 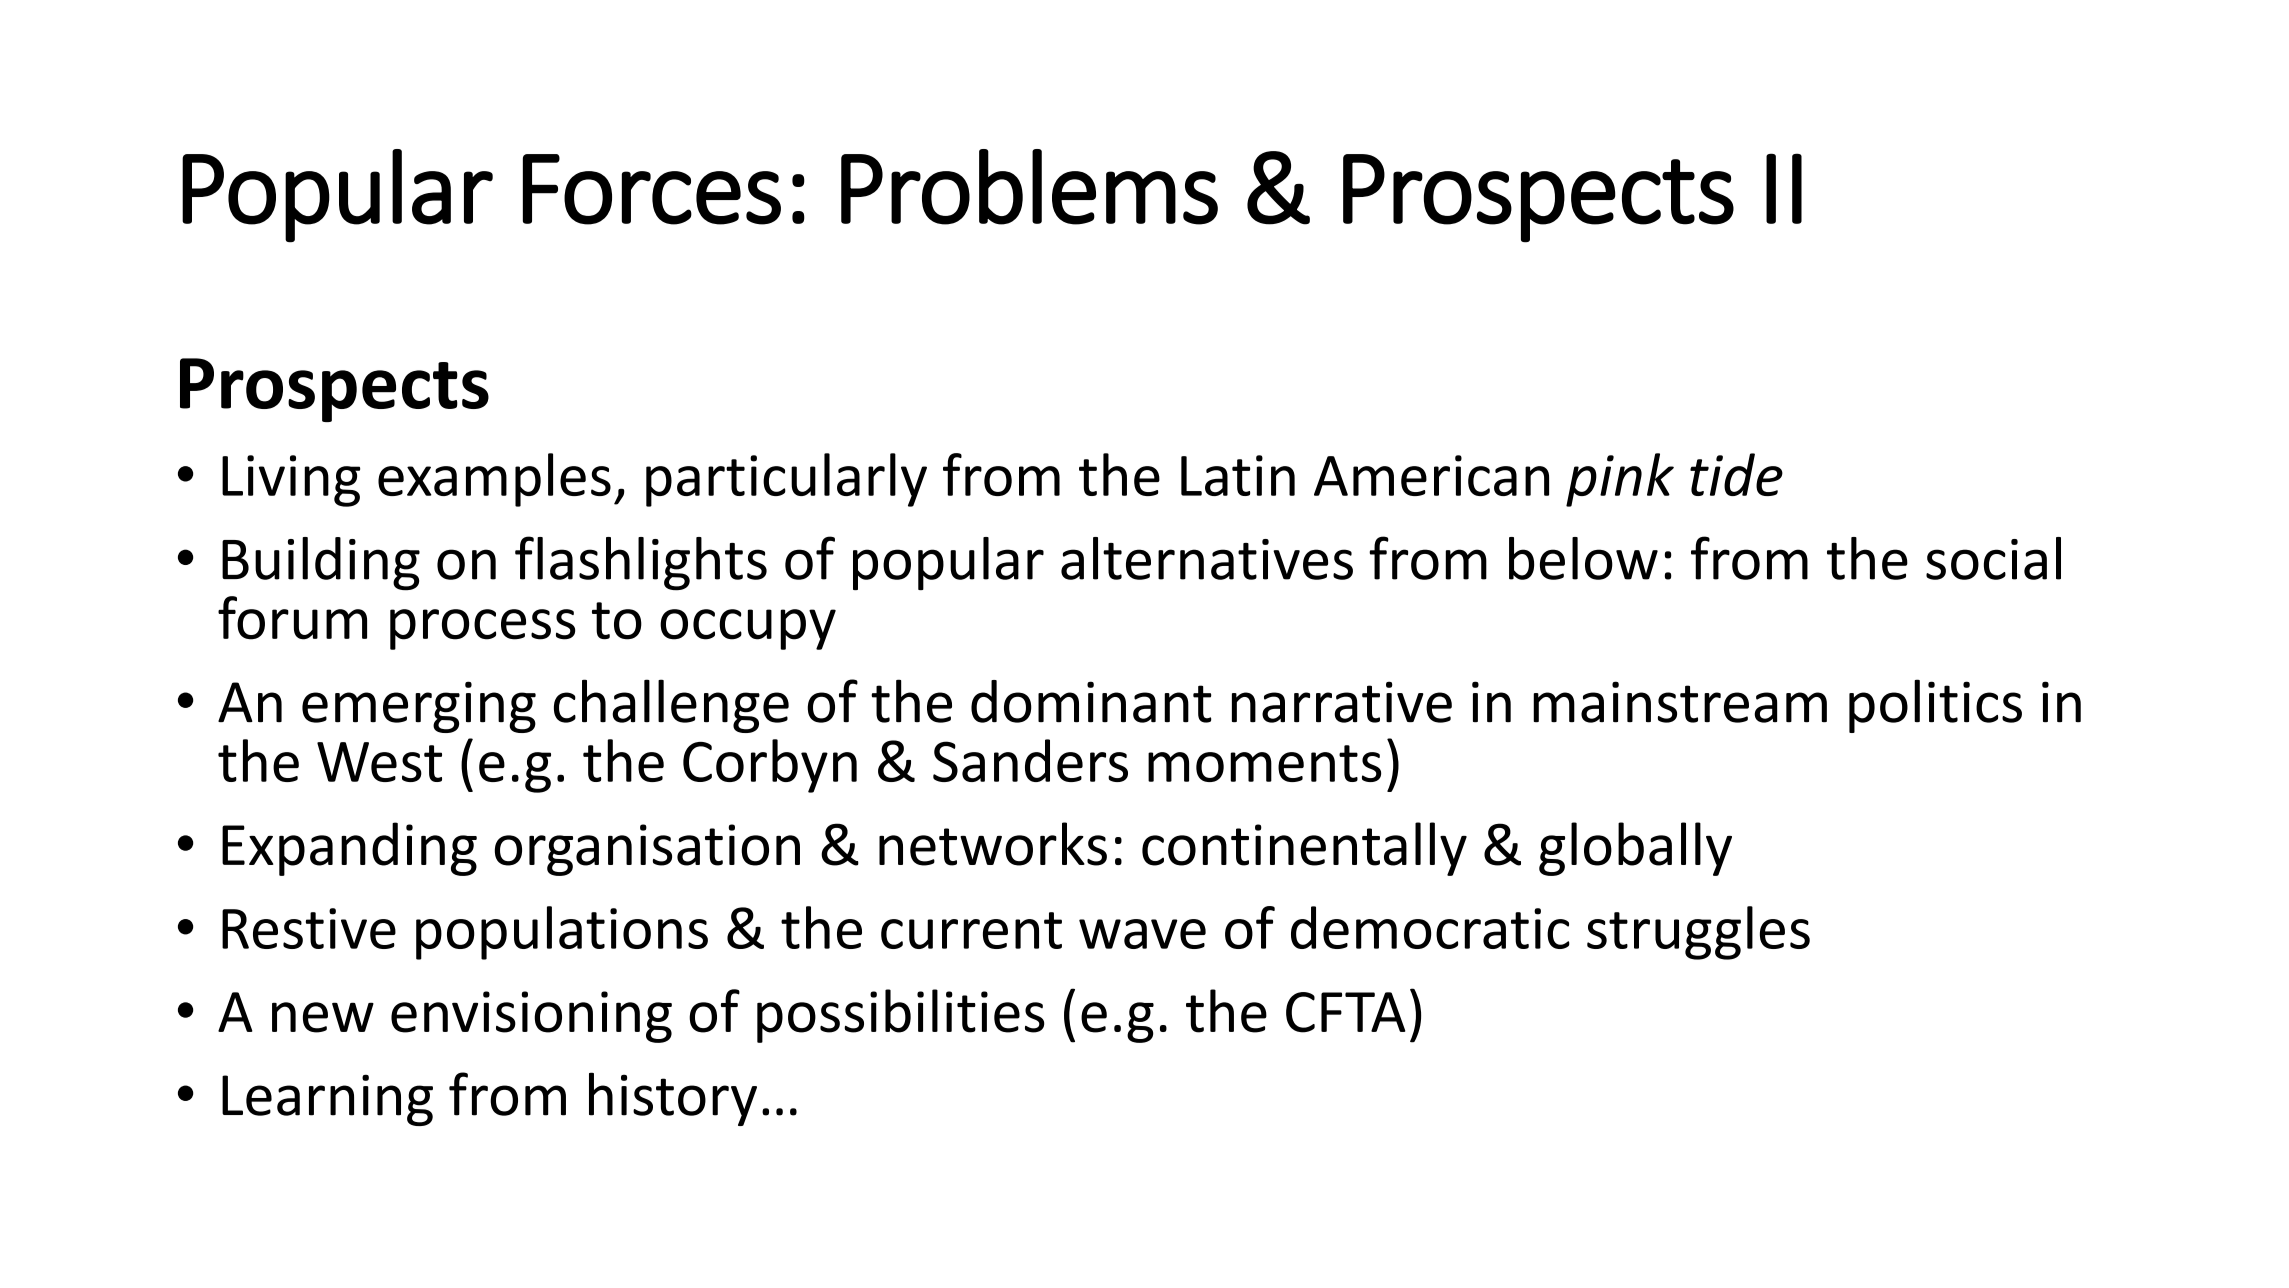 What do you see at coordinates (327, 1100) in the screenshot?
I see `Learning` at bounding box center [327, 1100].
